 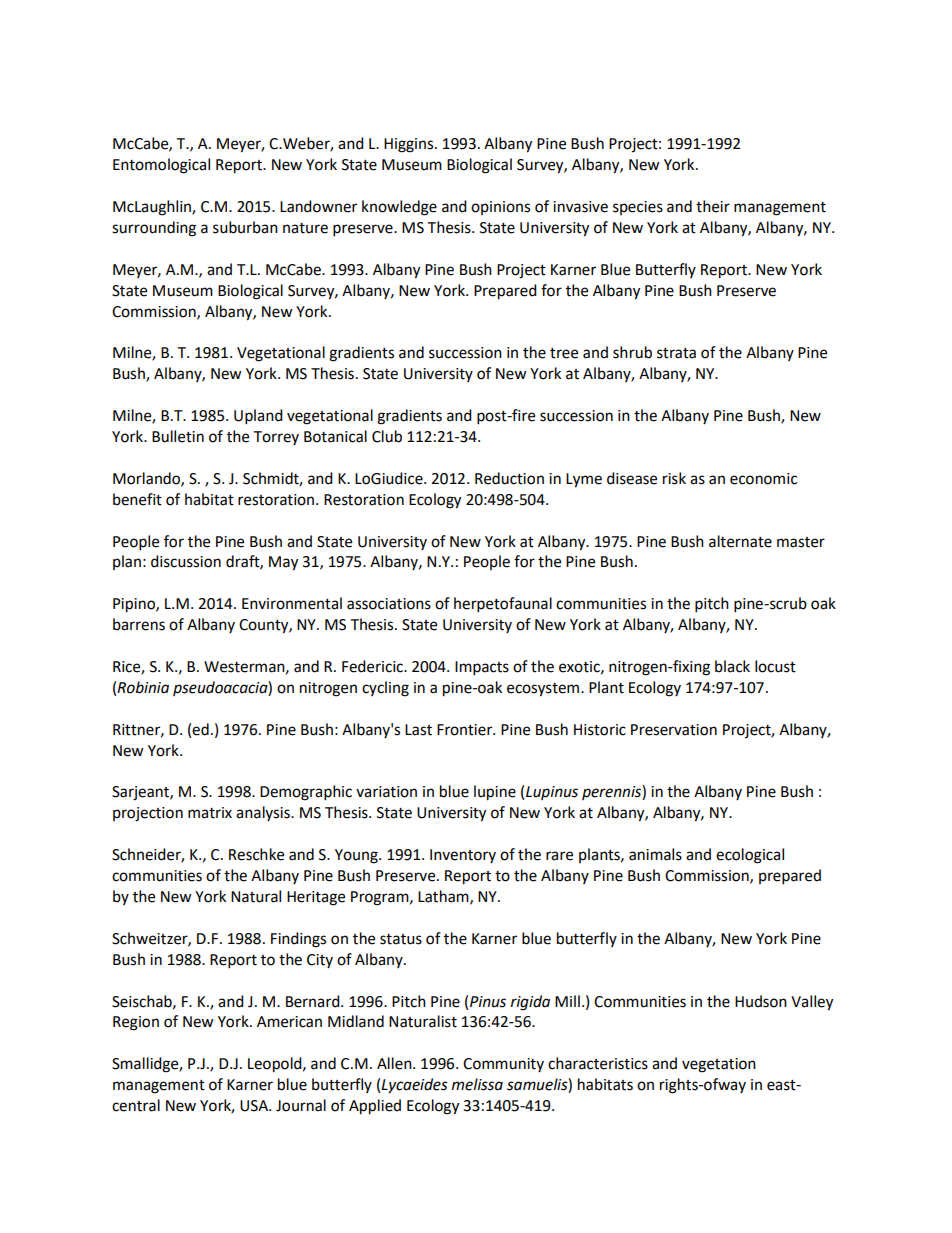 What do you see at coordinates (713, 206) in the image?
I see `their` at bounding box center [713, 206].
